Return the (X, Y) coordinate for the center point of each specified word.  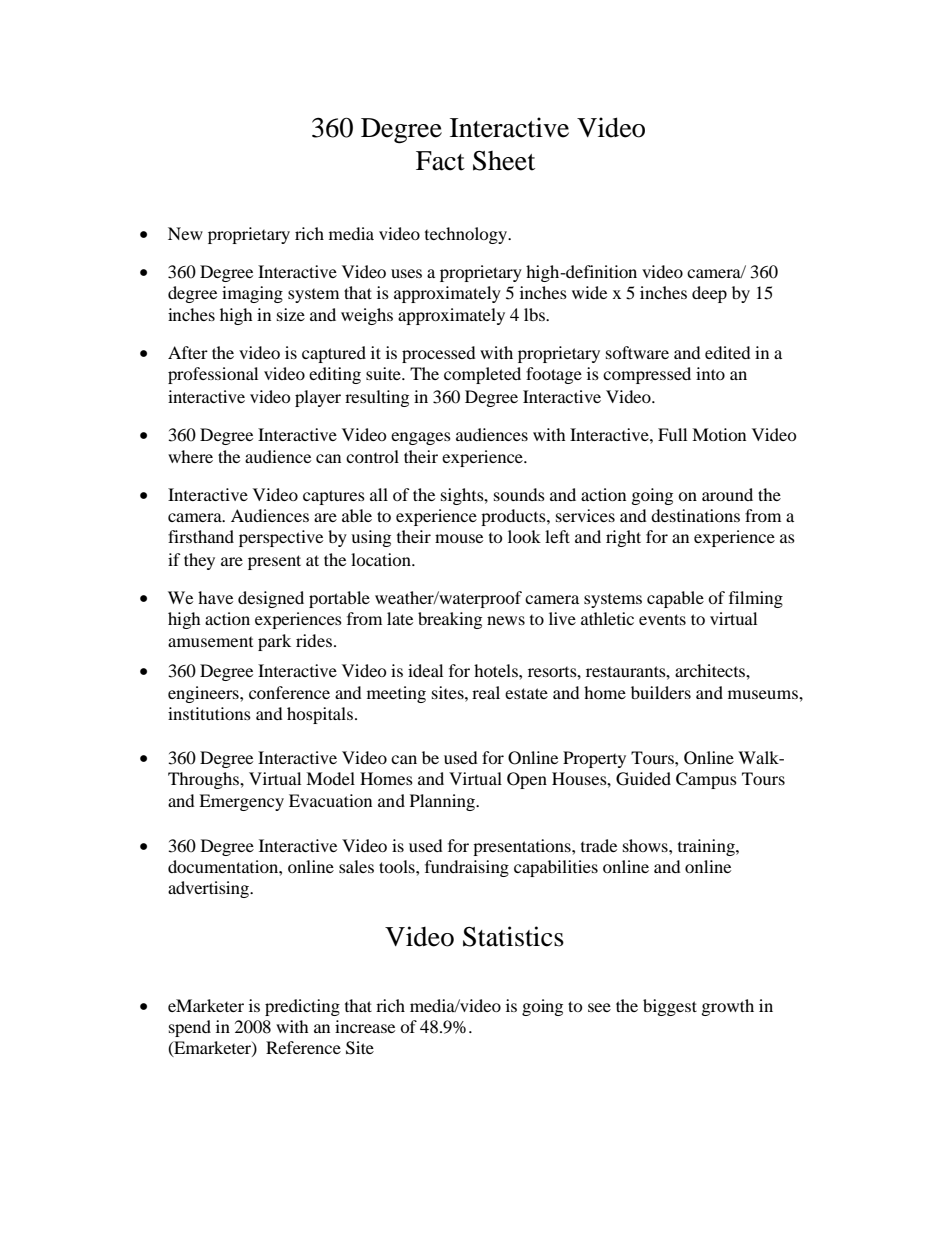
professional (213, 375)
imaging (252, 294)
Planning (443, 802)
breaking (450, 620)
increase (365, 1026)
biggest (670, 1007)
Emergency (241, 802)
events (662, 619)
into (710, 373)
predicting (302, 1007)
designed (271, 599)
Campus (706, 780)
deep (709, 294)
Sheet (504, 161)
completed (482, 375)
